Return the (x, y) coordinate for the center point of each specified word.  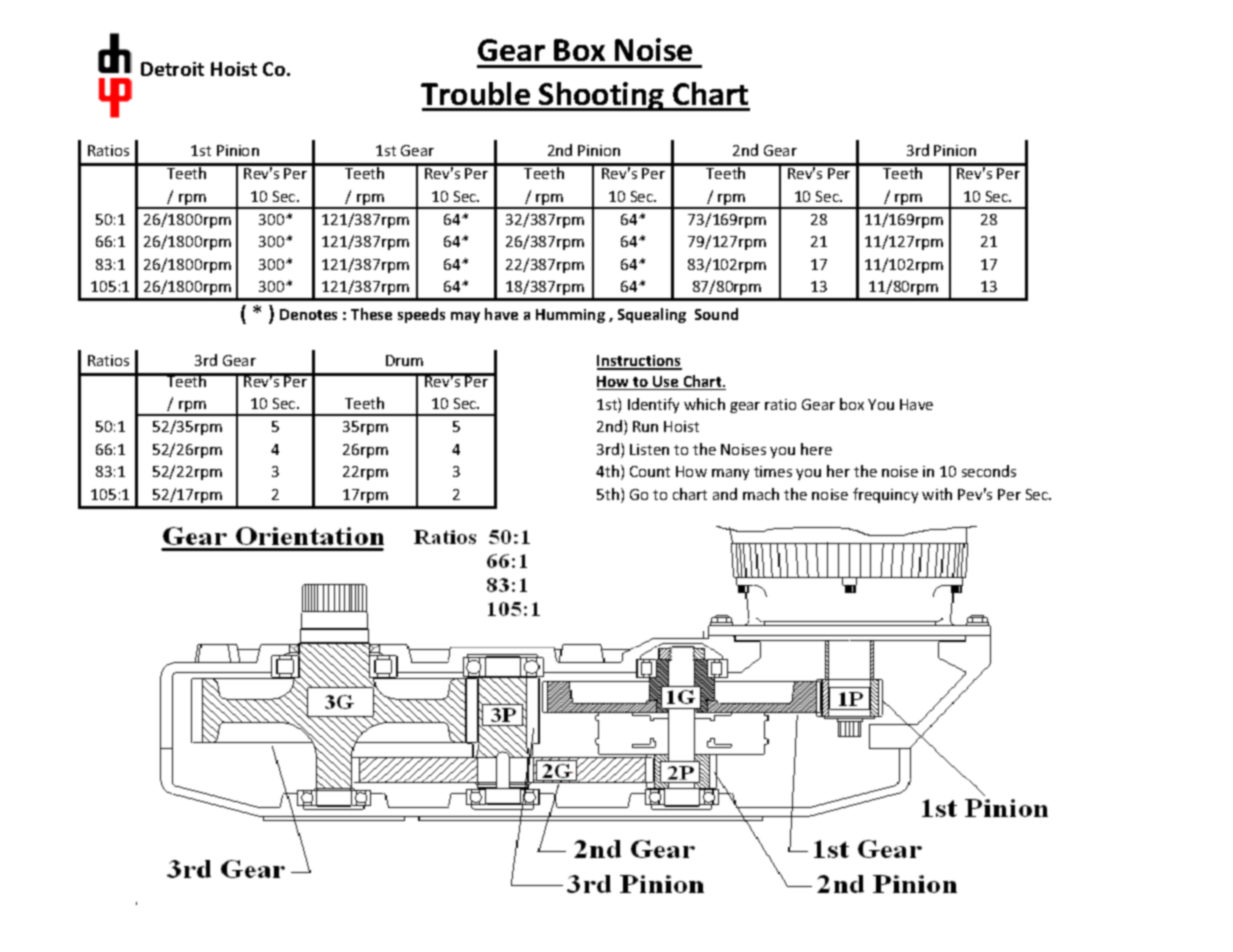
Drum (404, 360)
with (937, 494)
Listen (649, 449)
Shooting (602, 96)
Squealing (652, 315)
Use (666, 383)
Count (650, 471)
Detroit (172, 69)
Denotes (308, 314)
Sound (716, 314)
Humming (570, 316)
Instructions (639, 362)
